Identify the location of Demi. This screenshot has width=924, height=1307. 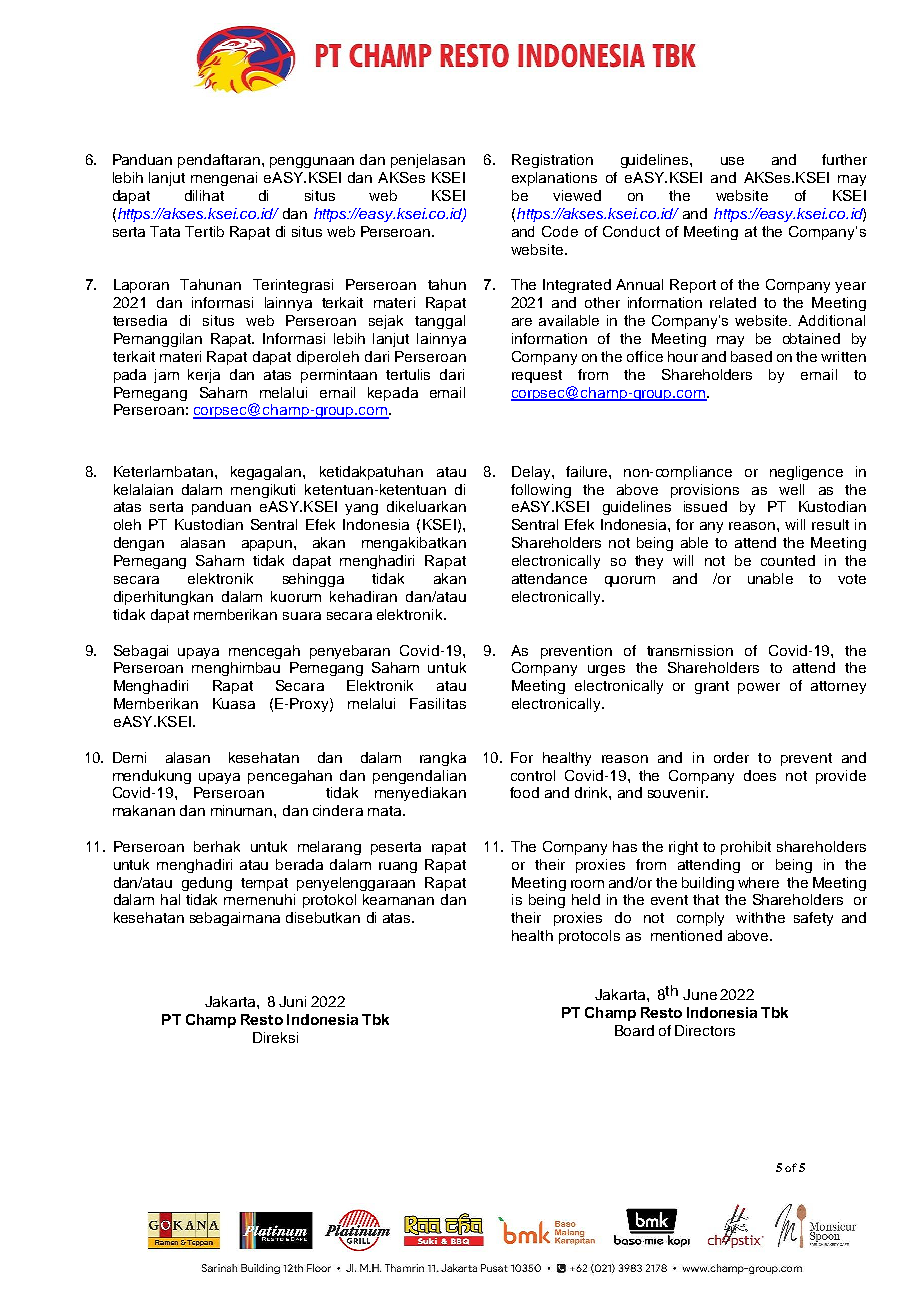
(129, 757).
